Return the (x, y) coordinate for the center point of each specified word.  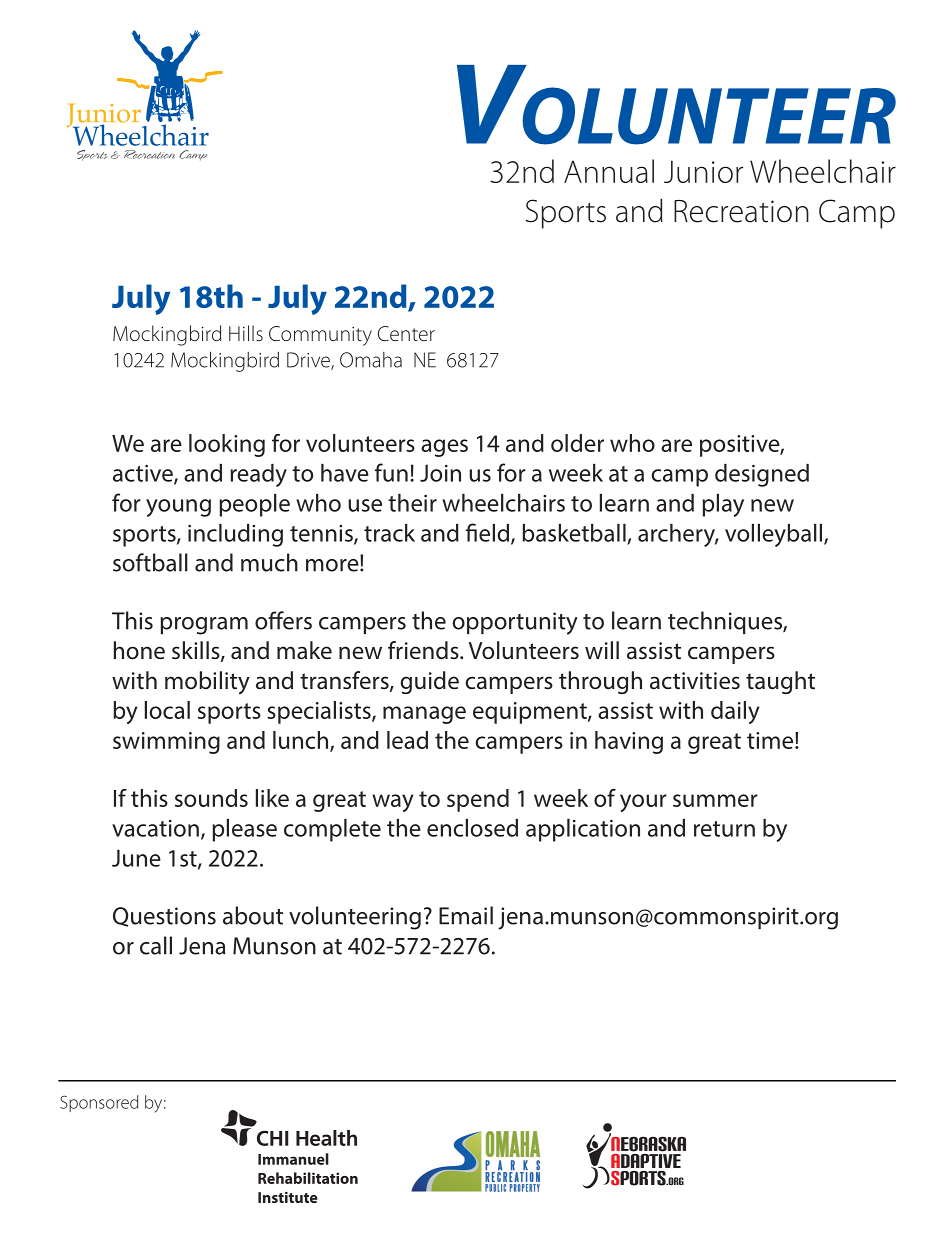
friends (424, 650)
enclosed (472, 828)
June (136, 858)
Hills (246, 333)
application (583, 830)
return (724, 829)
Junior (703, 171)
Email (466, 915)
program (204, 626)
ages (444, 448)
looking (227, 445)
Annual (609, 171)
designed (762, 475)
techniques (726, 622)
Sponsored (99, 1103)
